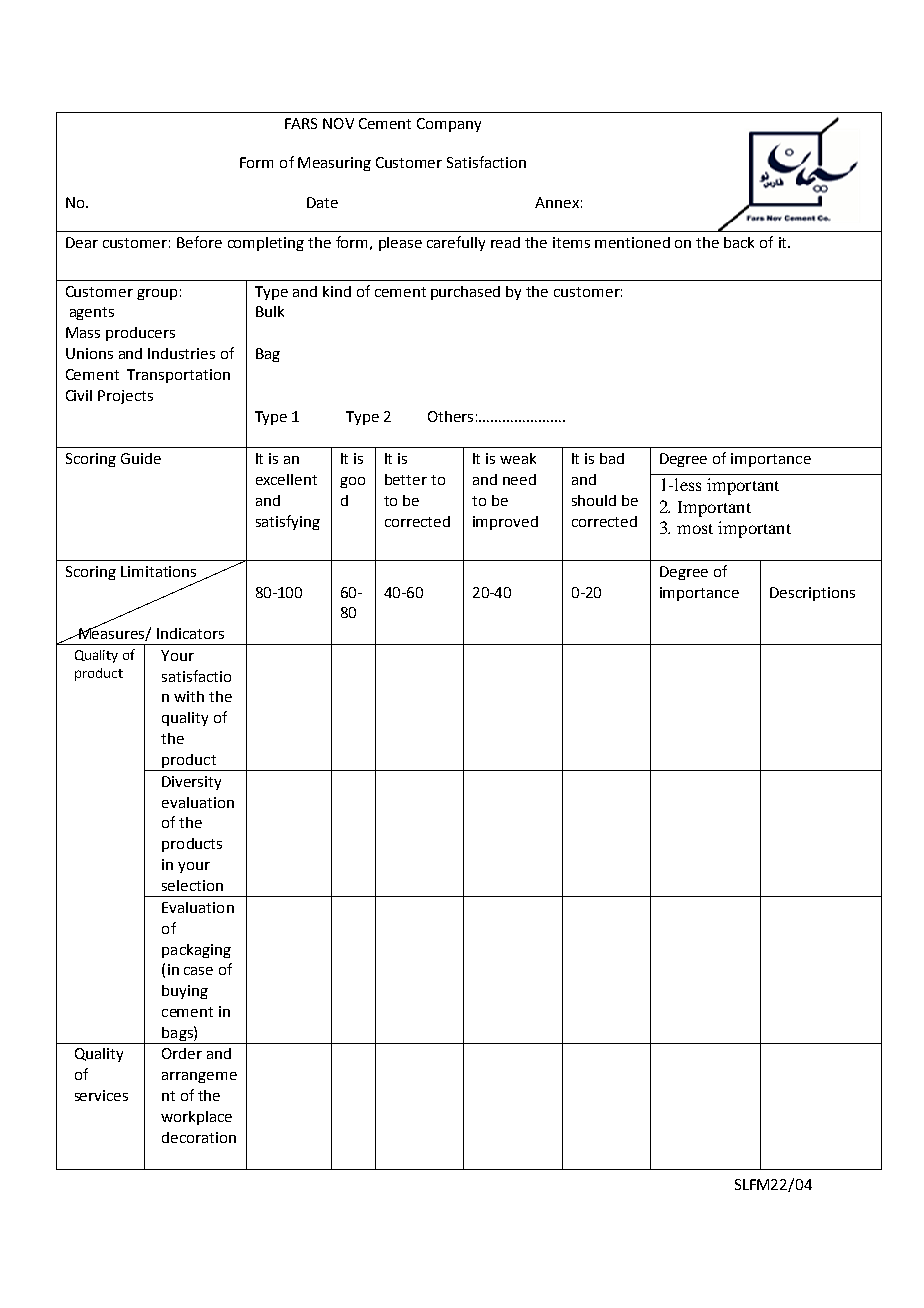 Image resolution: width=924 pixels, height=1308 pixels. Describe the element at coordinates (192, 885) in the screenshot. I see `selection` at that location.
